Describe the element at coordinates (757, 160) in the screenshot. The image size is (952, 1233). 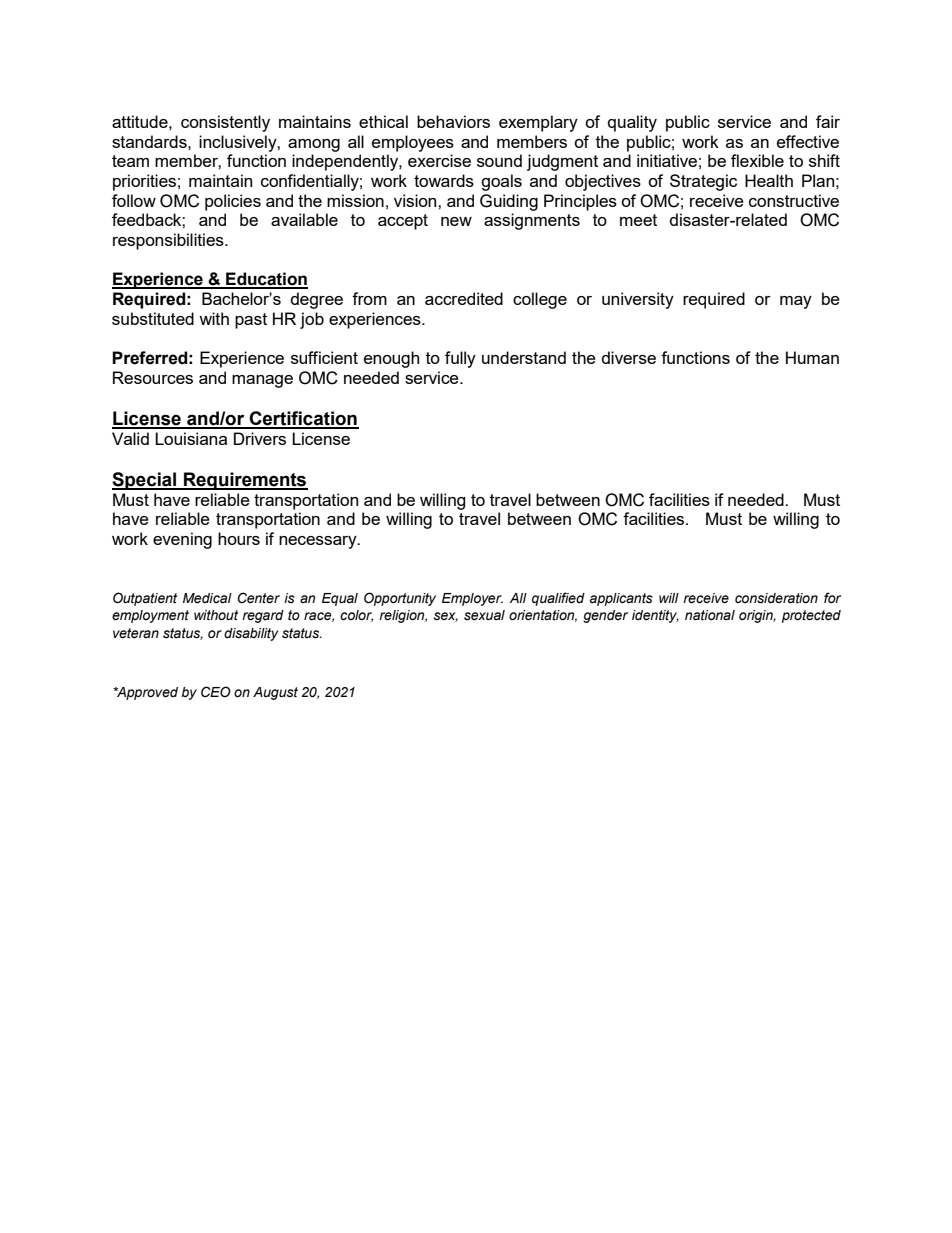
I see `flexible` at that location.
